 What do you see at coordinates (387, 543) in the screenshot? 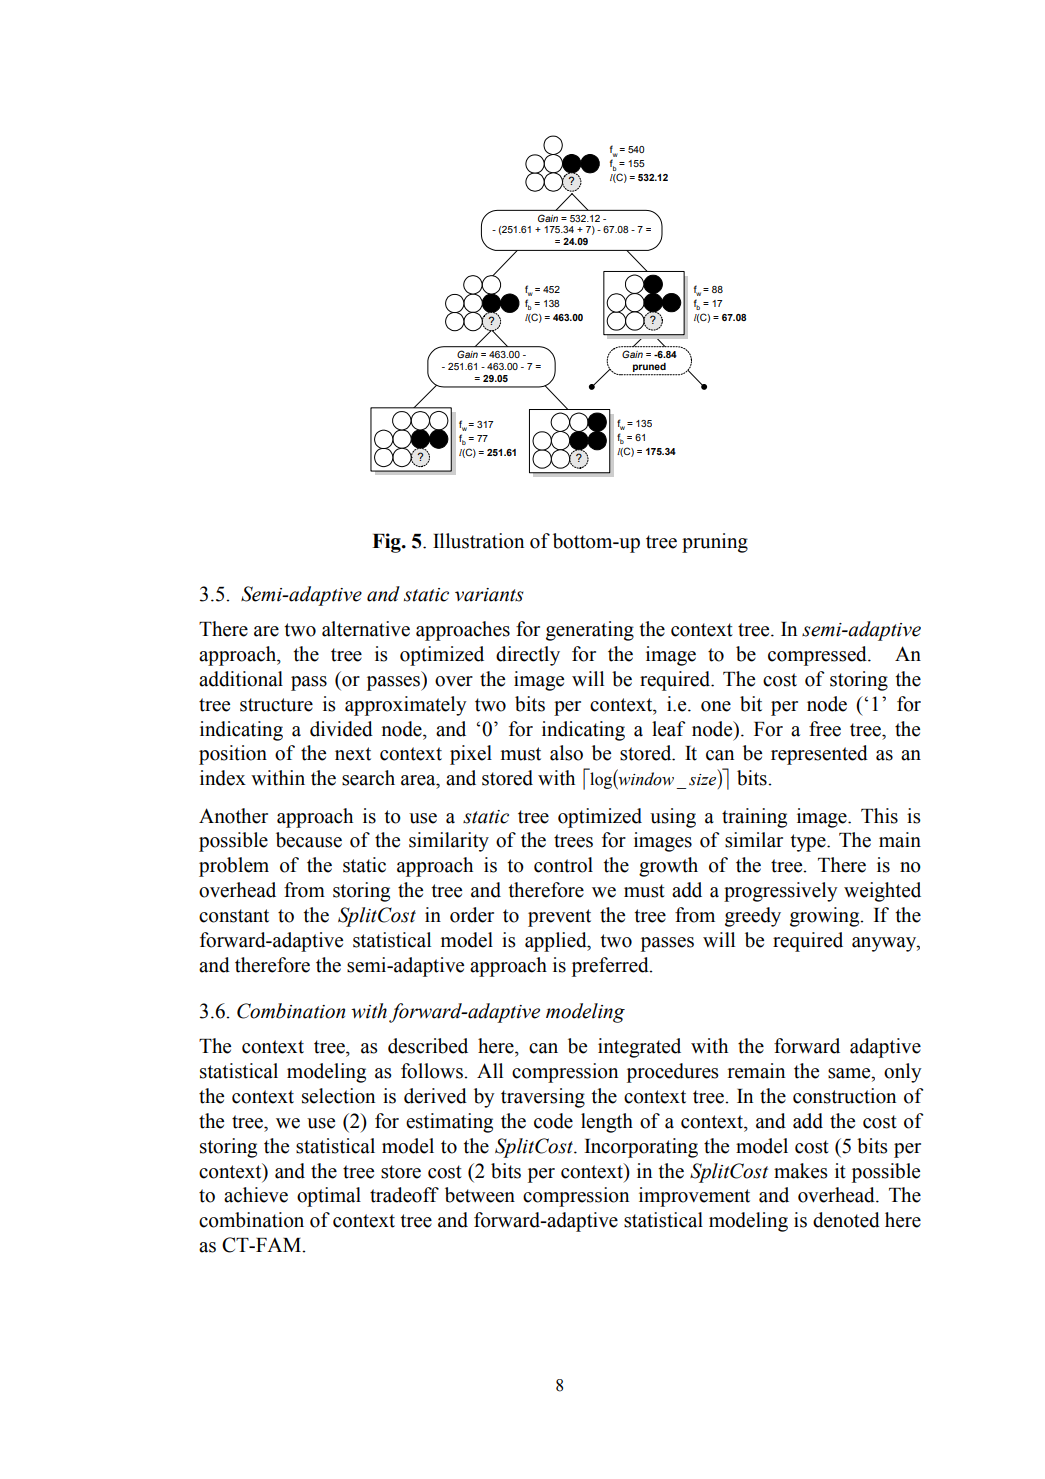
I see `Fig` at bounding box center [387, 543].
